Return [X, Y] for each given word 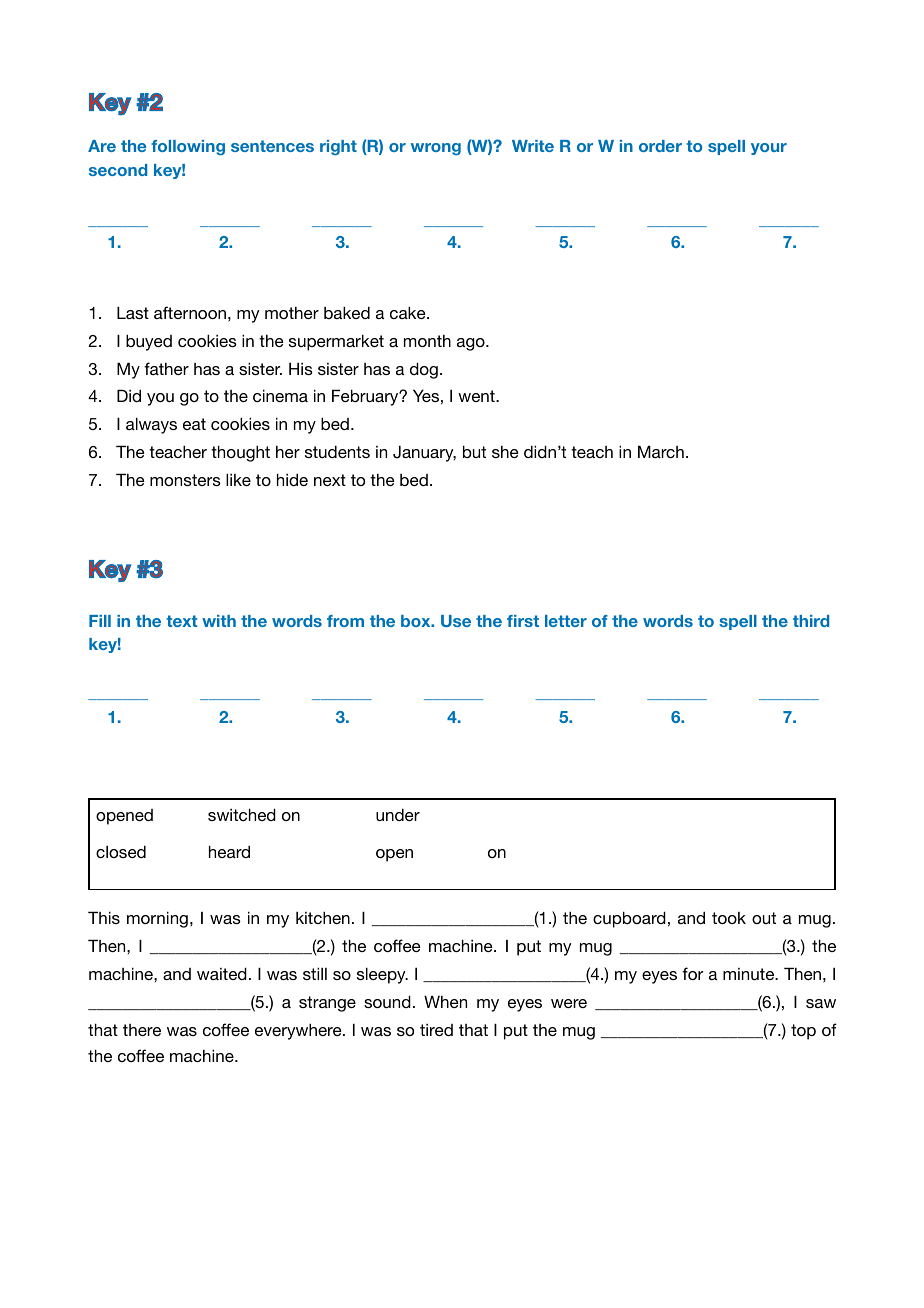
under [398, 814]
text [181, 621]
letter [566, 621]
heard [229, 851]
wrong [436, 149]
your [769, 149]
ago [472, 344]
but [474, 451]
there [142, 1030]
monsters [185, 480]
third [811, 621]
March [661, 451]
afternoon [190, 312]
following [188, 147]
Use [456, 621]
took [729, 918]
